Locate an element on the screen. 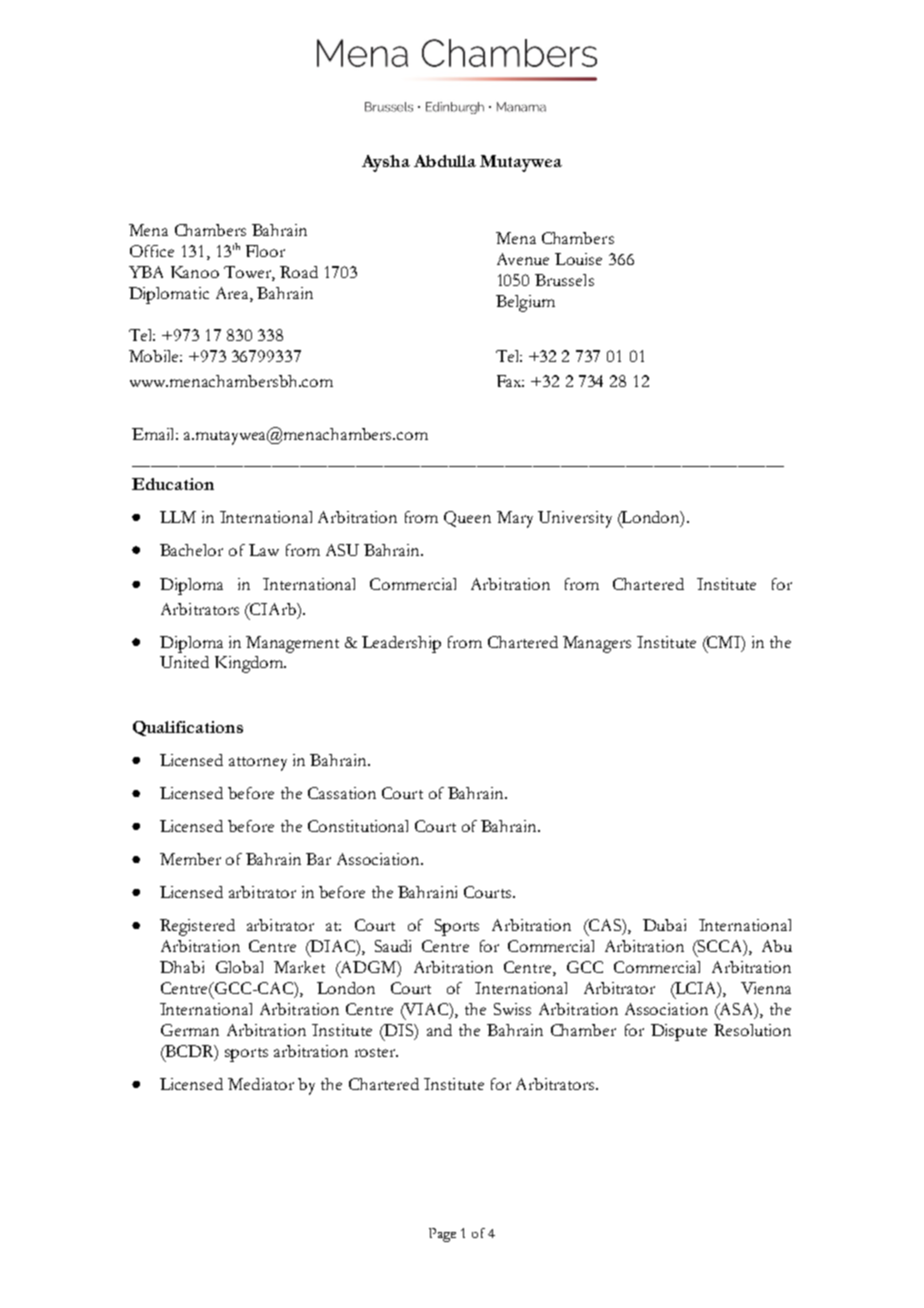  LLM is located at coordinates (178, 517).
